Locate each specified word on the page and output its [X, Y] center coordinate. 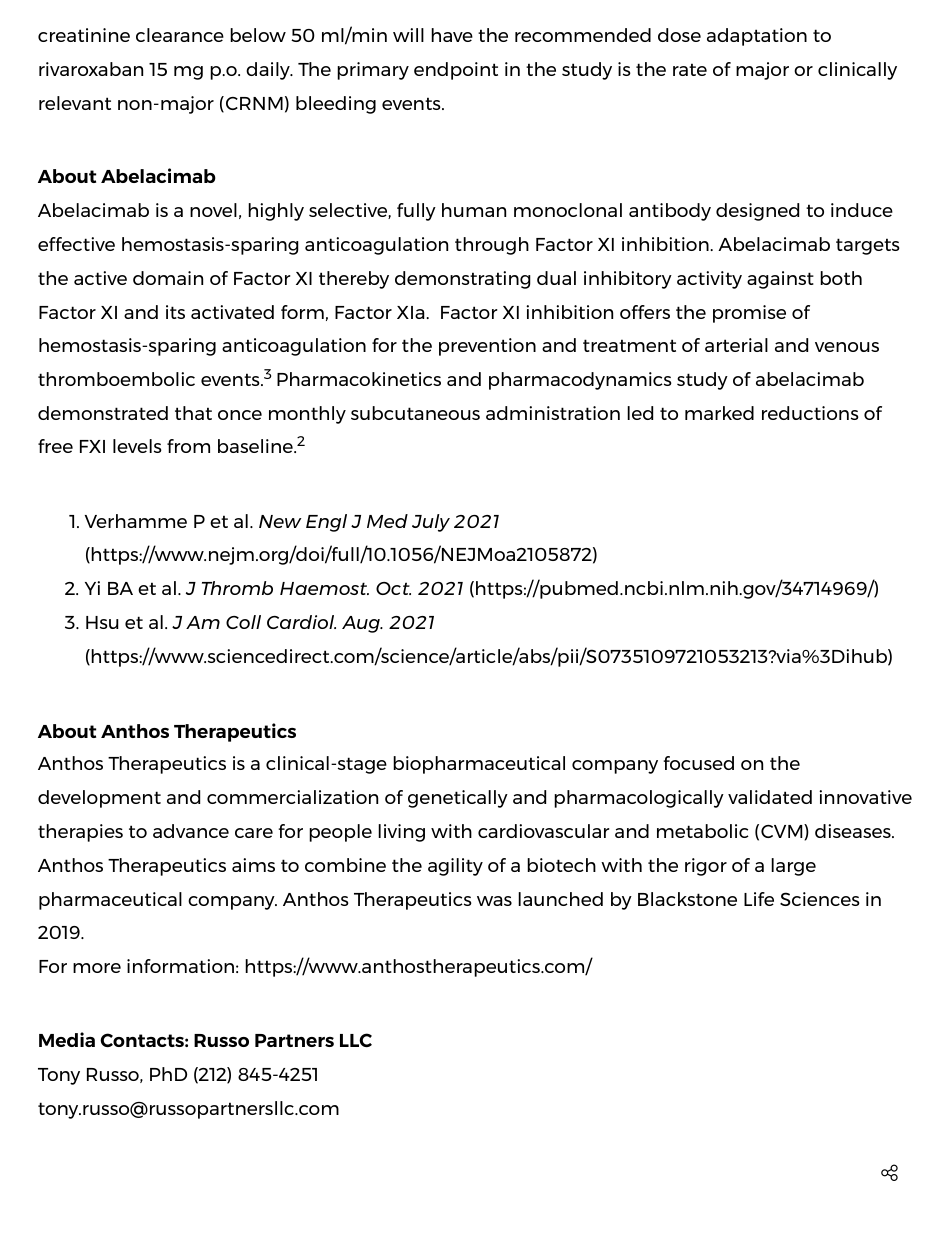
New [280, 521]
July [431, 523]
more [97, 968]
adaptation [757, 37]
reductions [810, 413]
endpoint [456, 71]
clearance [180, 35]
